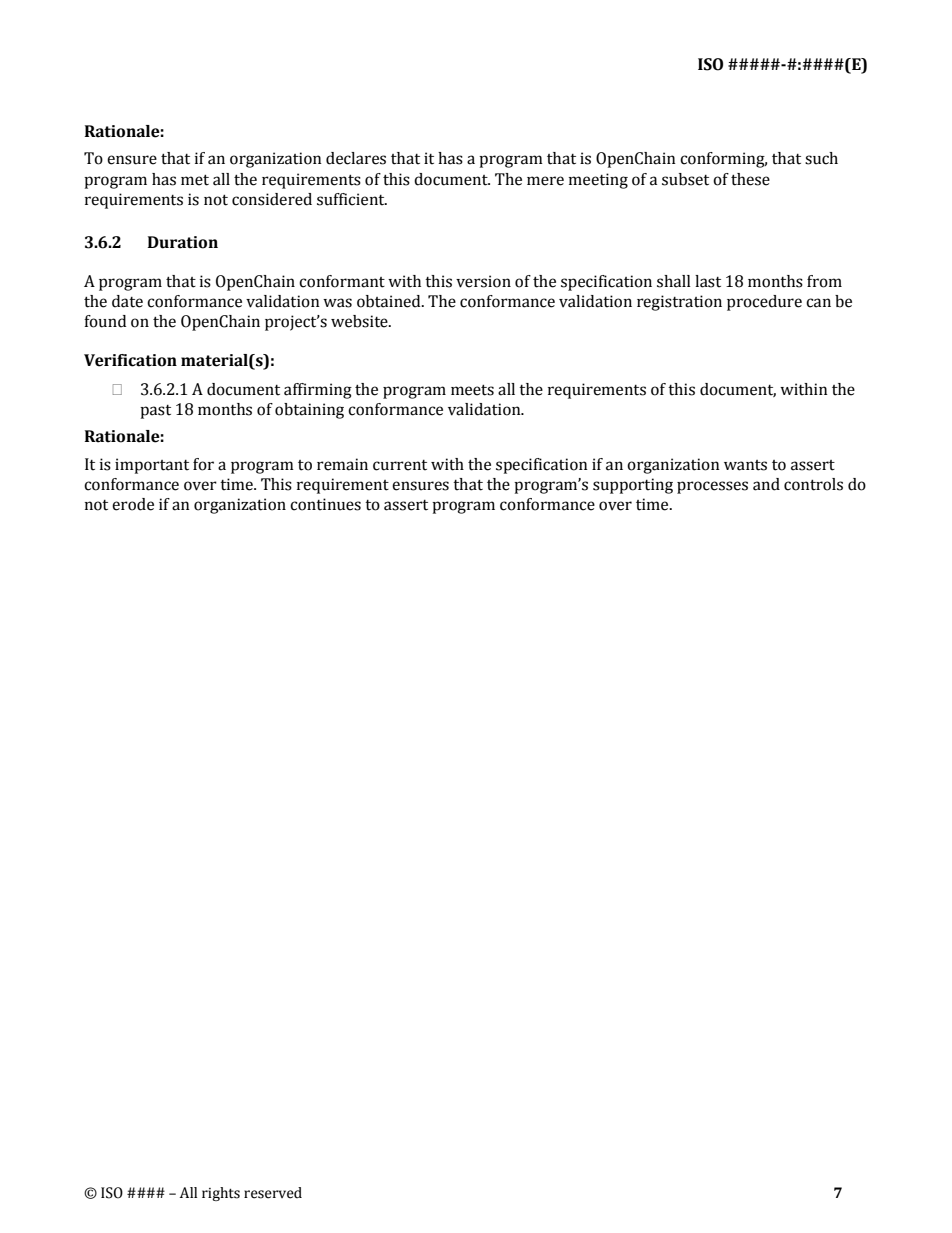  What do you see at coordinates (400, 465) in the page?
I see `current` at bounding box center [400, 465].
